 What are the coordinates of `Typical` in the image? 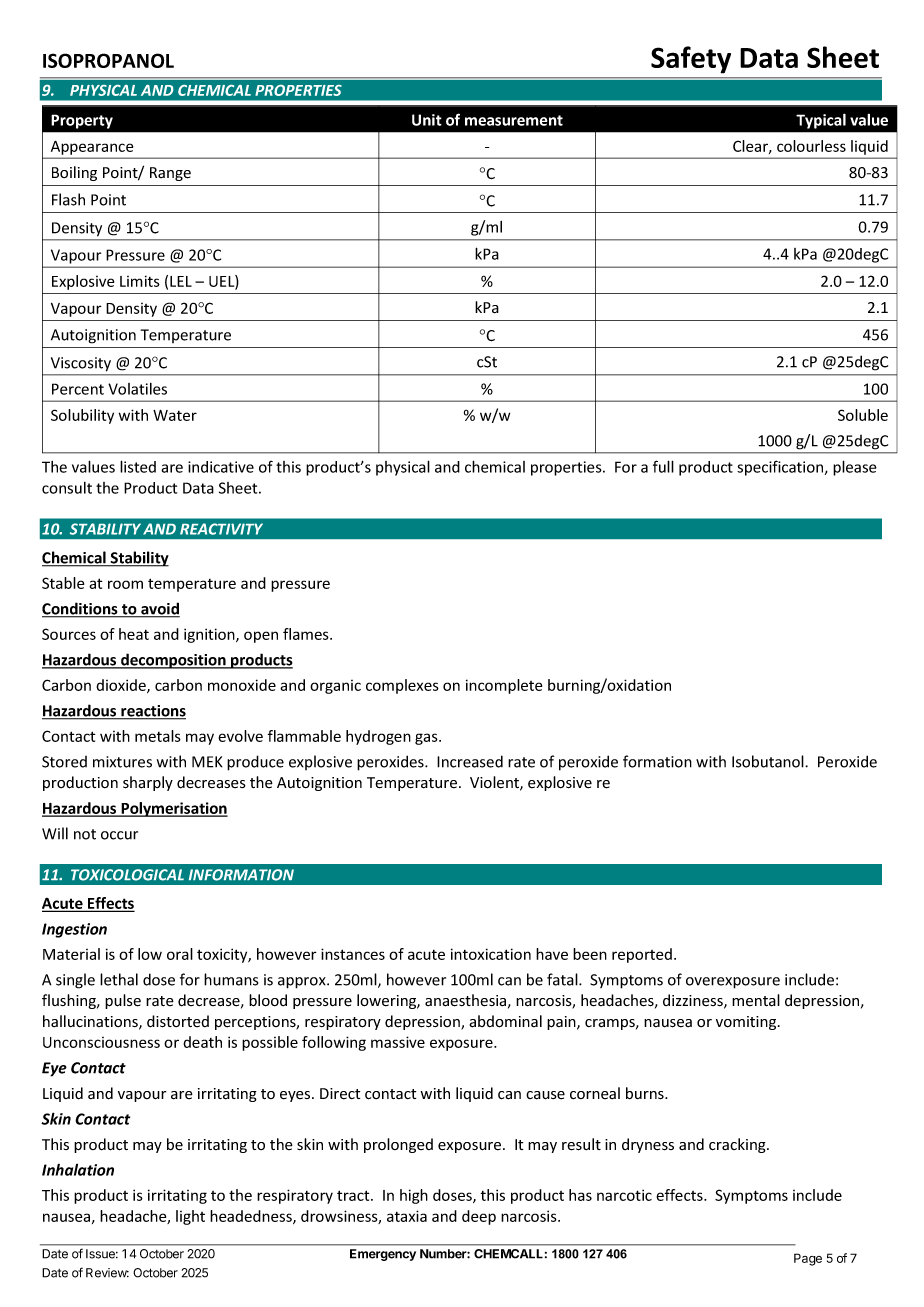 It's located at (821, 121).
